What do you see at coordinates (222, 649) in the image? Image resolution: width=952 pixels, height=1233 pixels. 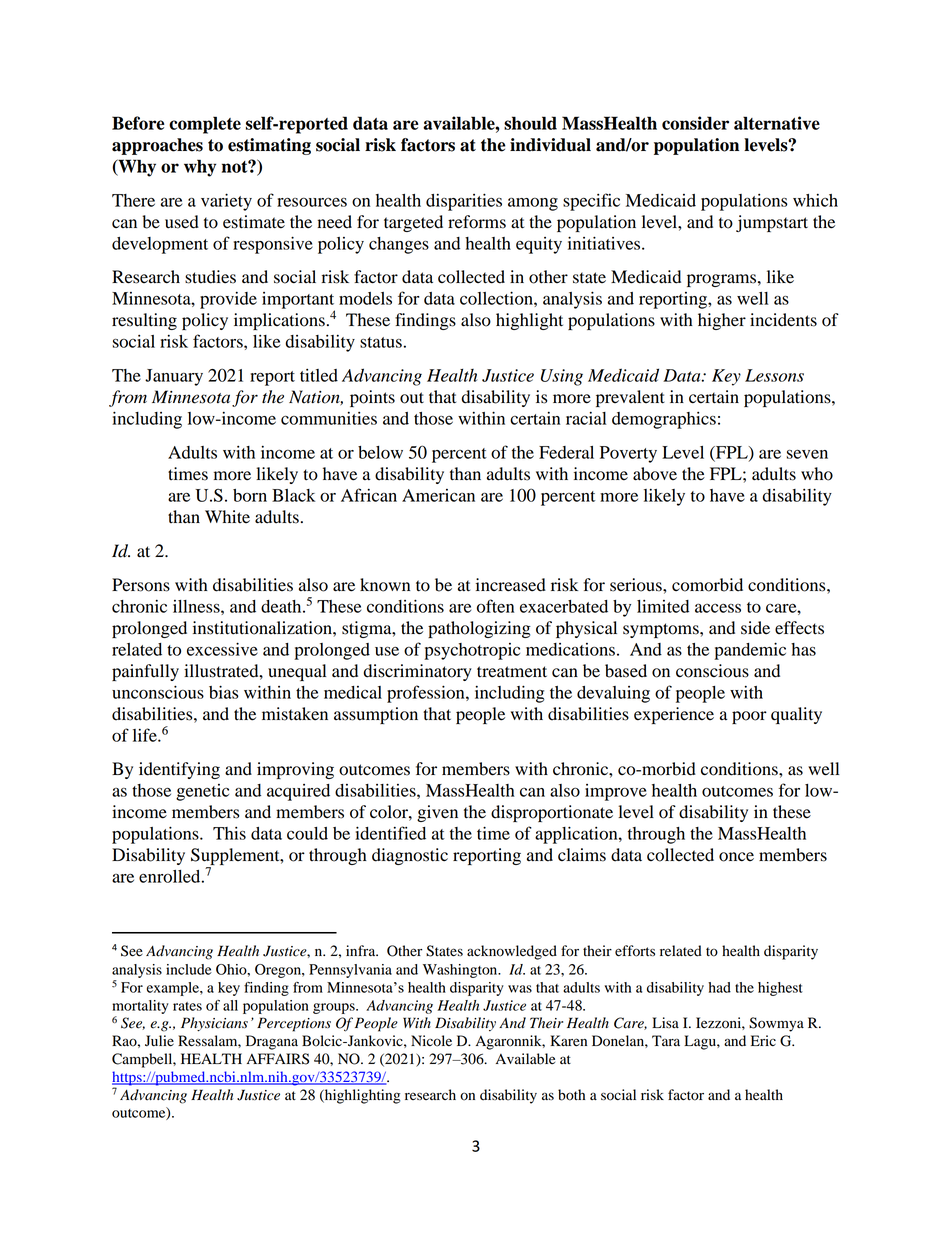 I see `excessive` at bounding box center [222, 649].
